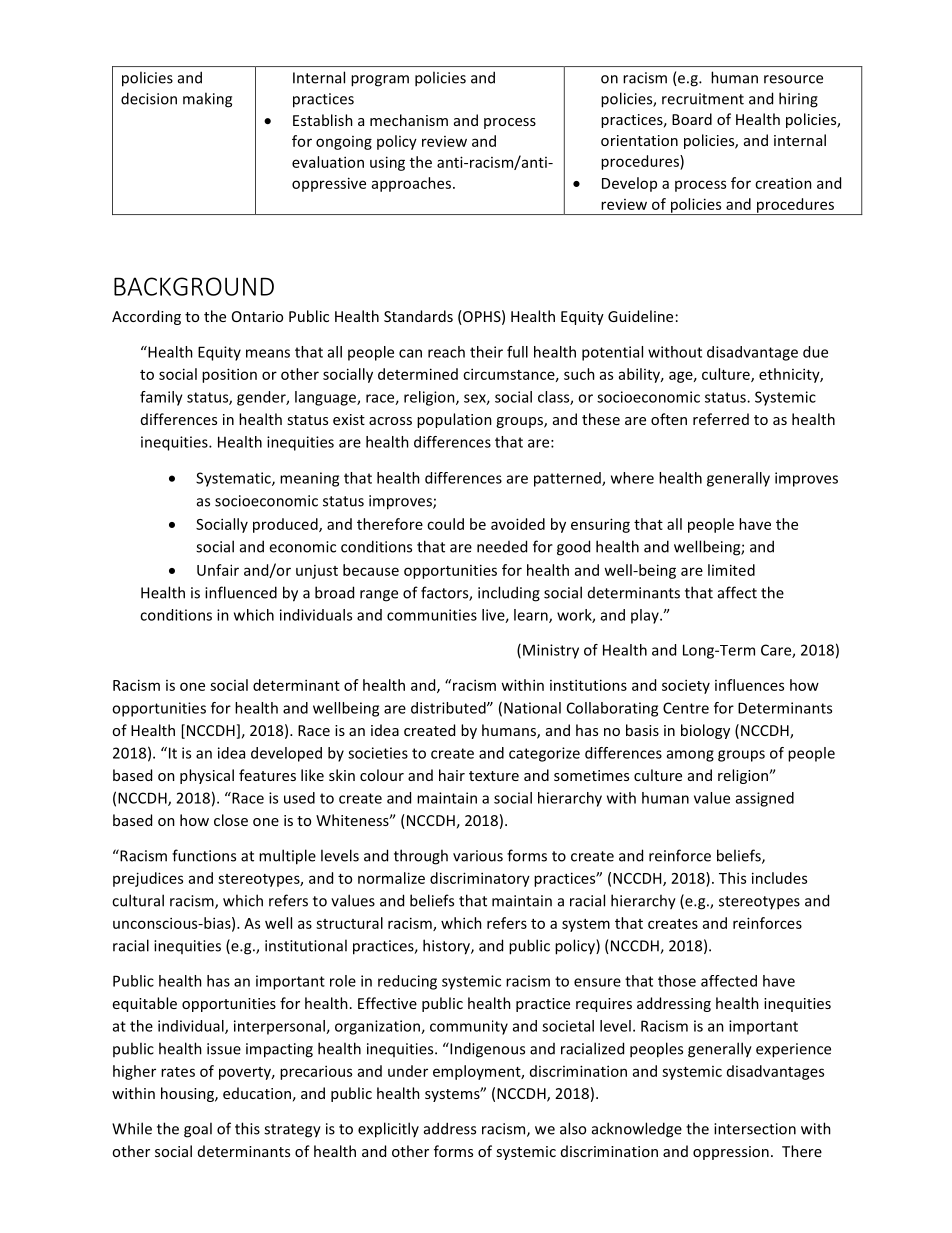 This document has width=952, height=1233. What do you see at coordinates (755, 1129) in the document?
I see `intersection` at bounding box center [755, 1129].
